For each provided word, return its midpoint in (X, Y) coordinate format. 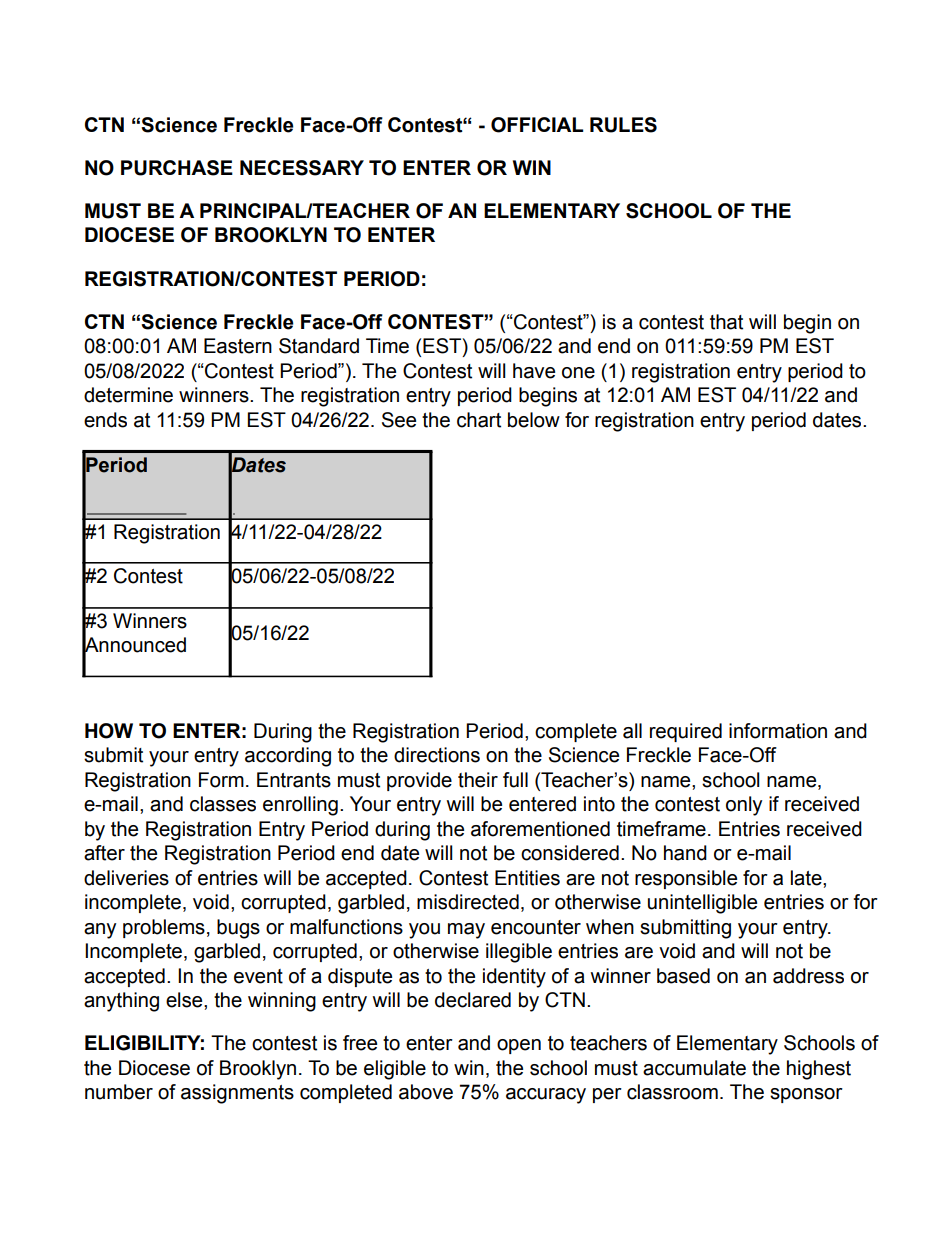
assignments (237, 1094)
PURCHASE (177, 168)
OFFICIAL (537, 125)
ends (105, 420)
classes (223, 804)
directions (437, 755)
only (744, 806)
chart (479, 420)
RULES (623, 125)
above (426, 1092)
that (726, 322)
